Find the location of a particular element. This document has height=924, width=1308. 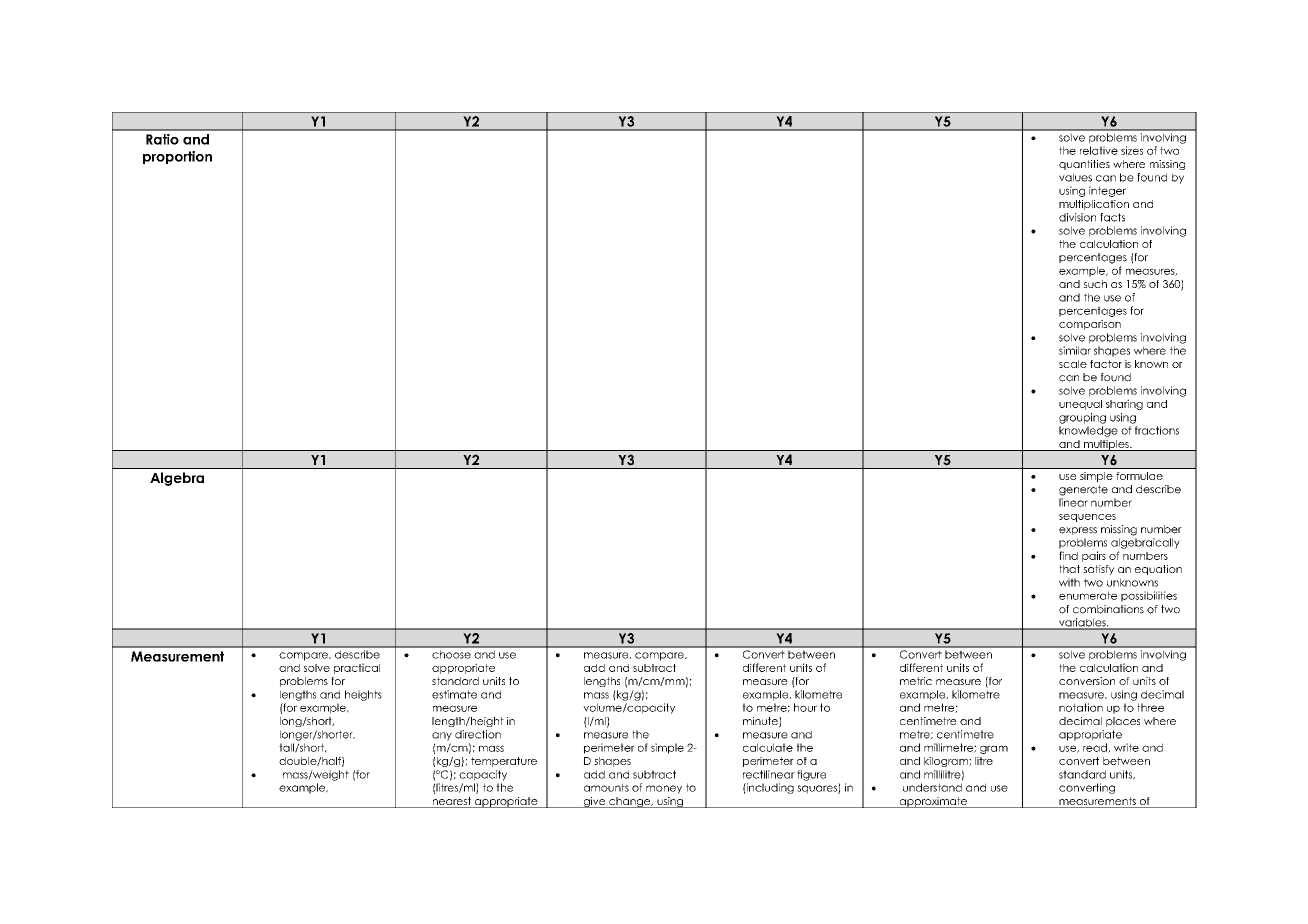

values is located at coordinates (1075, 177).
